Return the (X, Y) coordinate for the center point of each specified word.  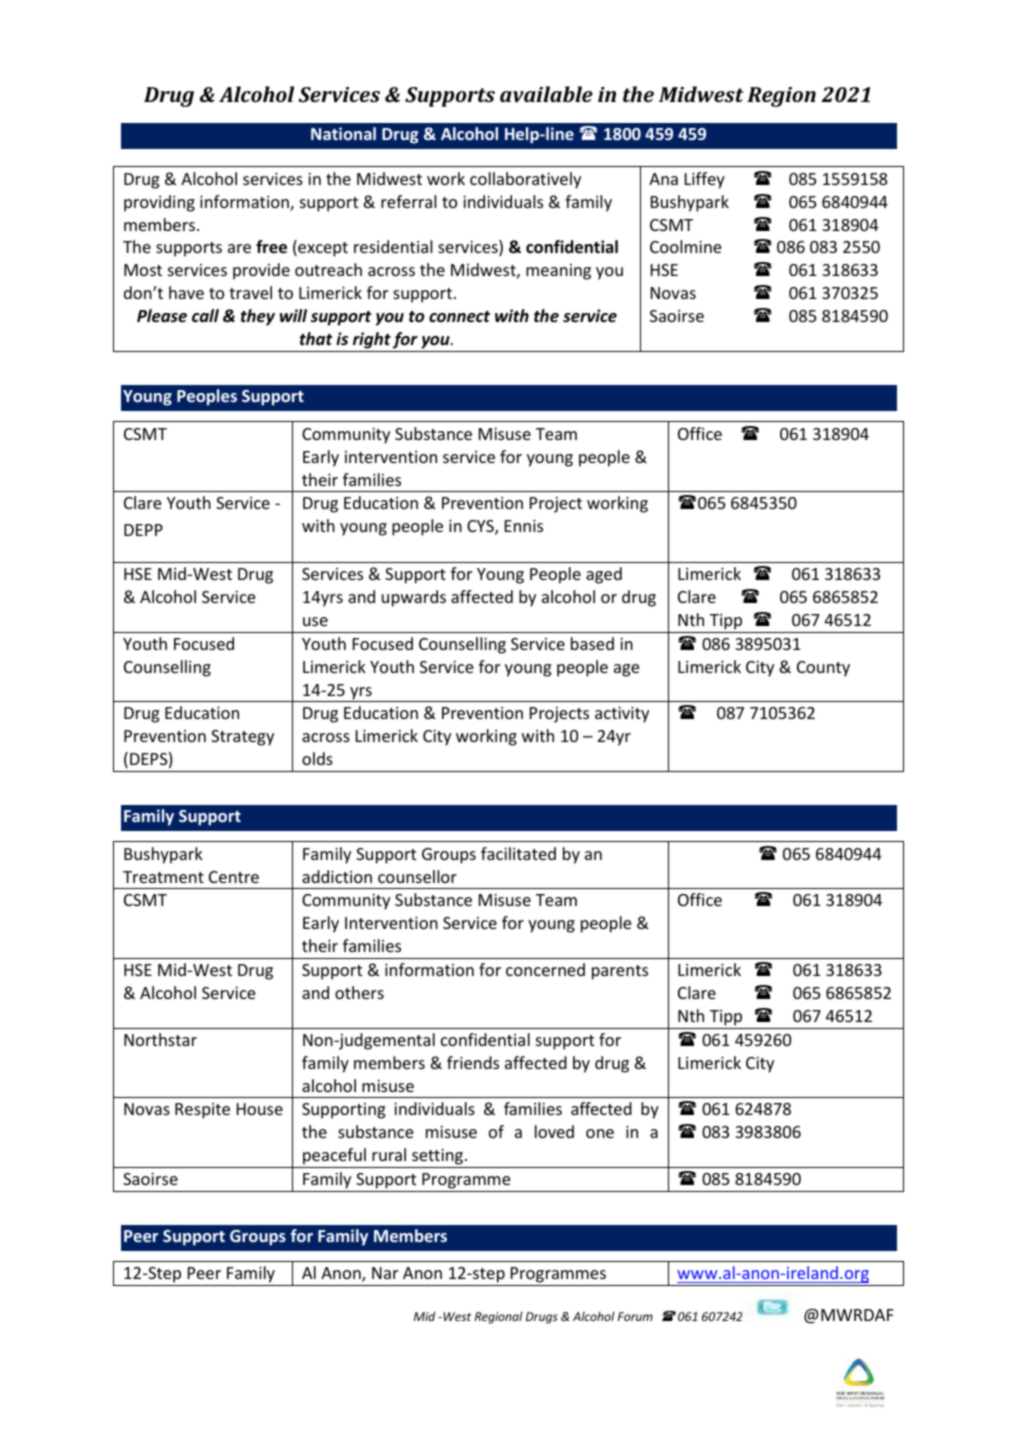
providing (159, 203)
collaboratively (525, 180)
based (592, 643)
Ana (663, 179)
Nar (385, 1273)
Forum (635, 1316)
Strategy (242, 738)
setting (438, 1158)
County (823, 669)
